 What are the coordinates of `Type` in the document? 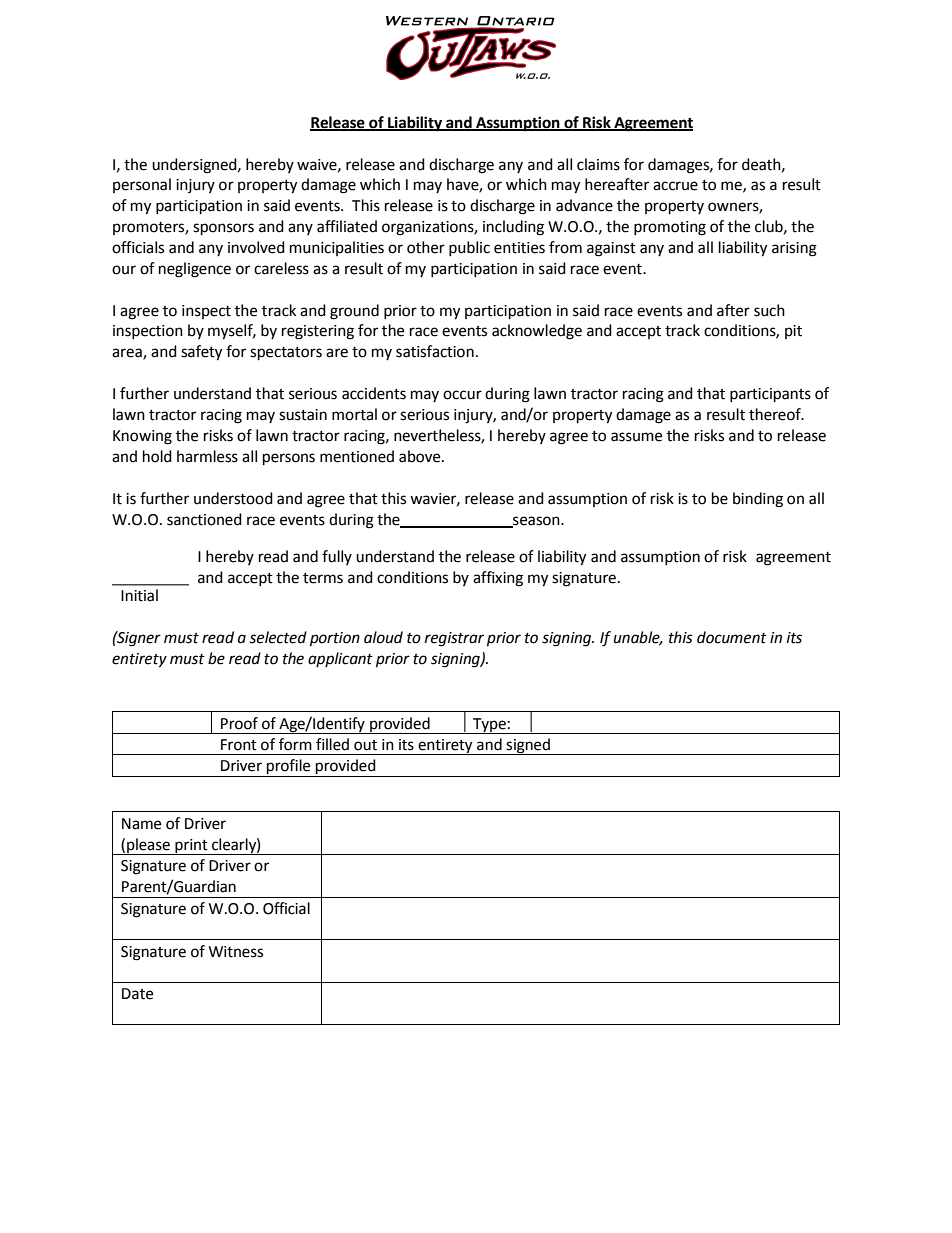 It's located at (489, 726).
